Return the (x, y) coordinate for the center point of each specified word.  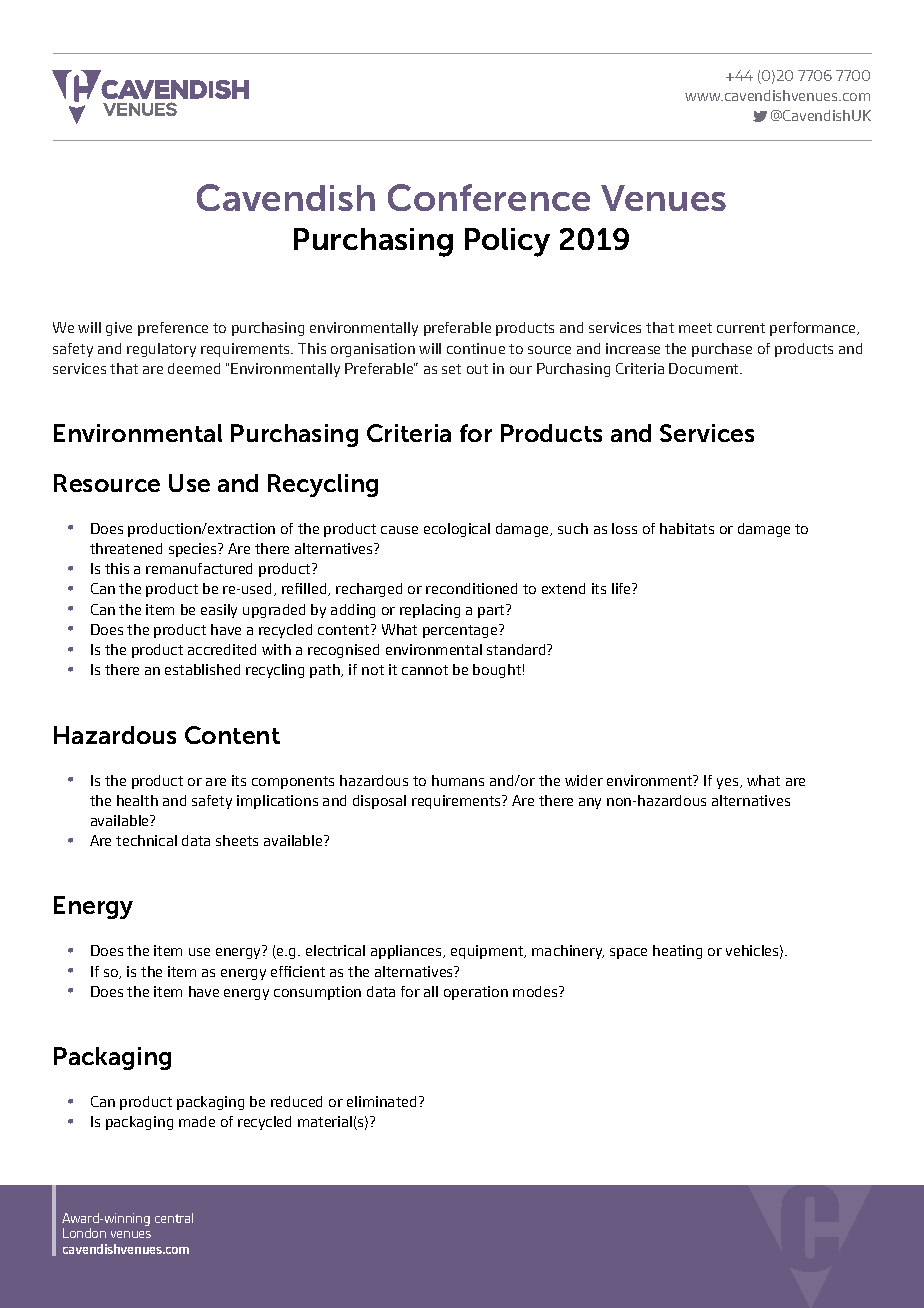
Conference (489, 197)
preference (173, 329)
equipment (488, 952)
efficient (298, 971)
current (741, 328)
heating (677, 952)
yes (729, 783)
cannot (425, 670)
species (194, 550)
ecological (457, 530)
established (202, 669)
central (174, 1218)
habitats (687, 528)
